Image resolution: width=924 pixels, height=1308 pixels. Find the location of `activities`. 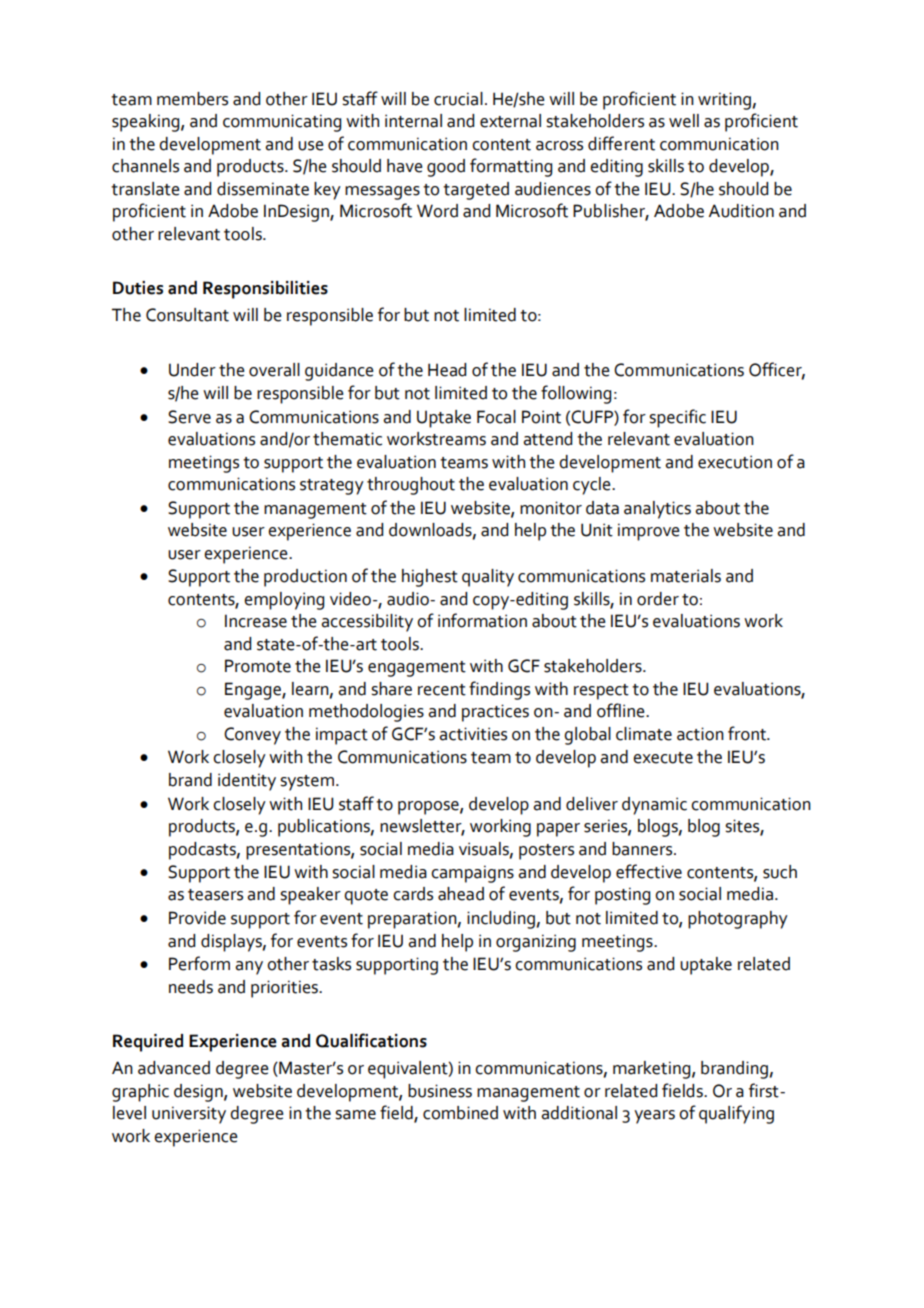

activities is located at coordinates (473, 734).
